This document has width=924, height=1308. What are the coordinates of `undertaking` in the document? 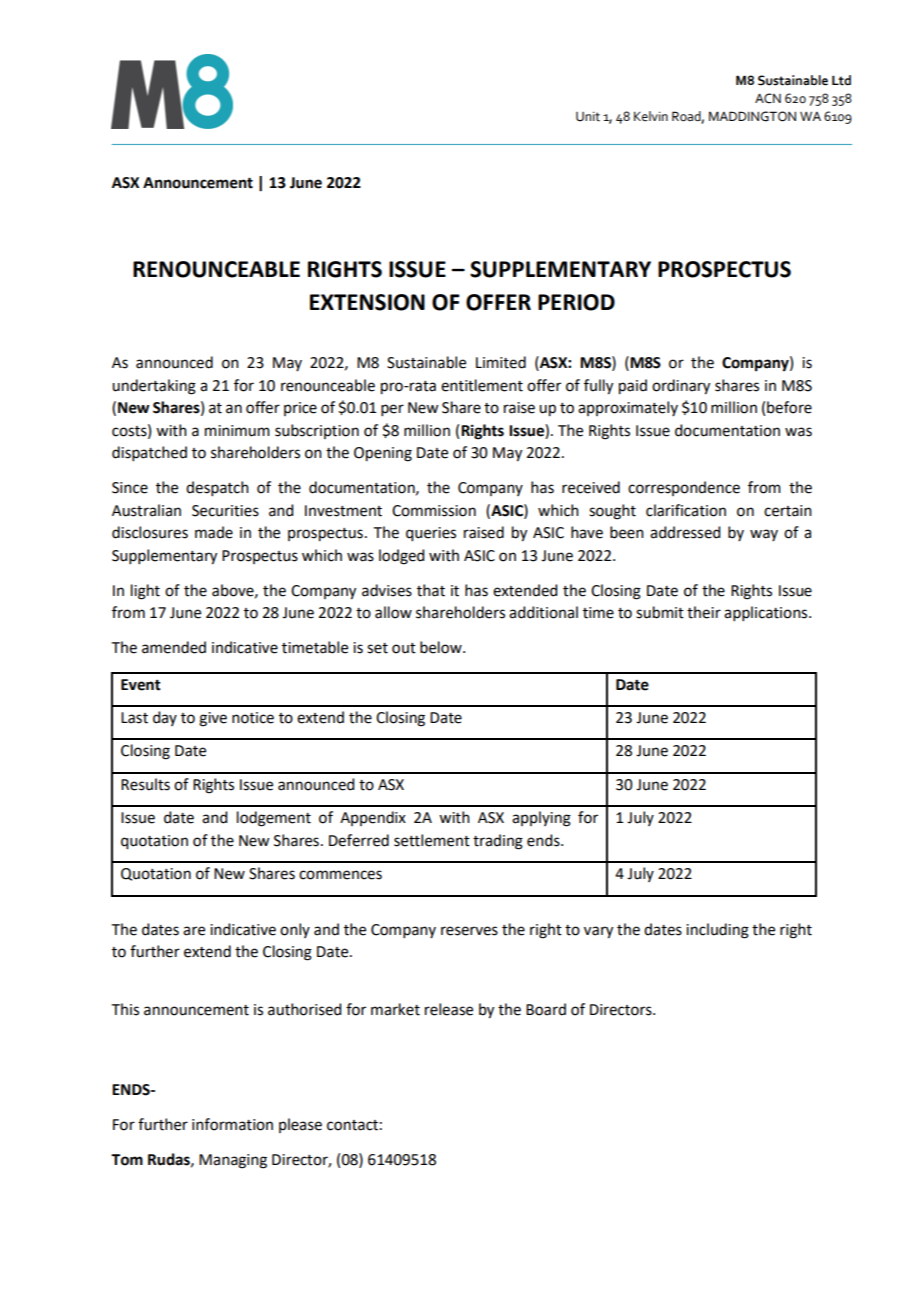 It's located at (154, 387).
